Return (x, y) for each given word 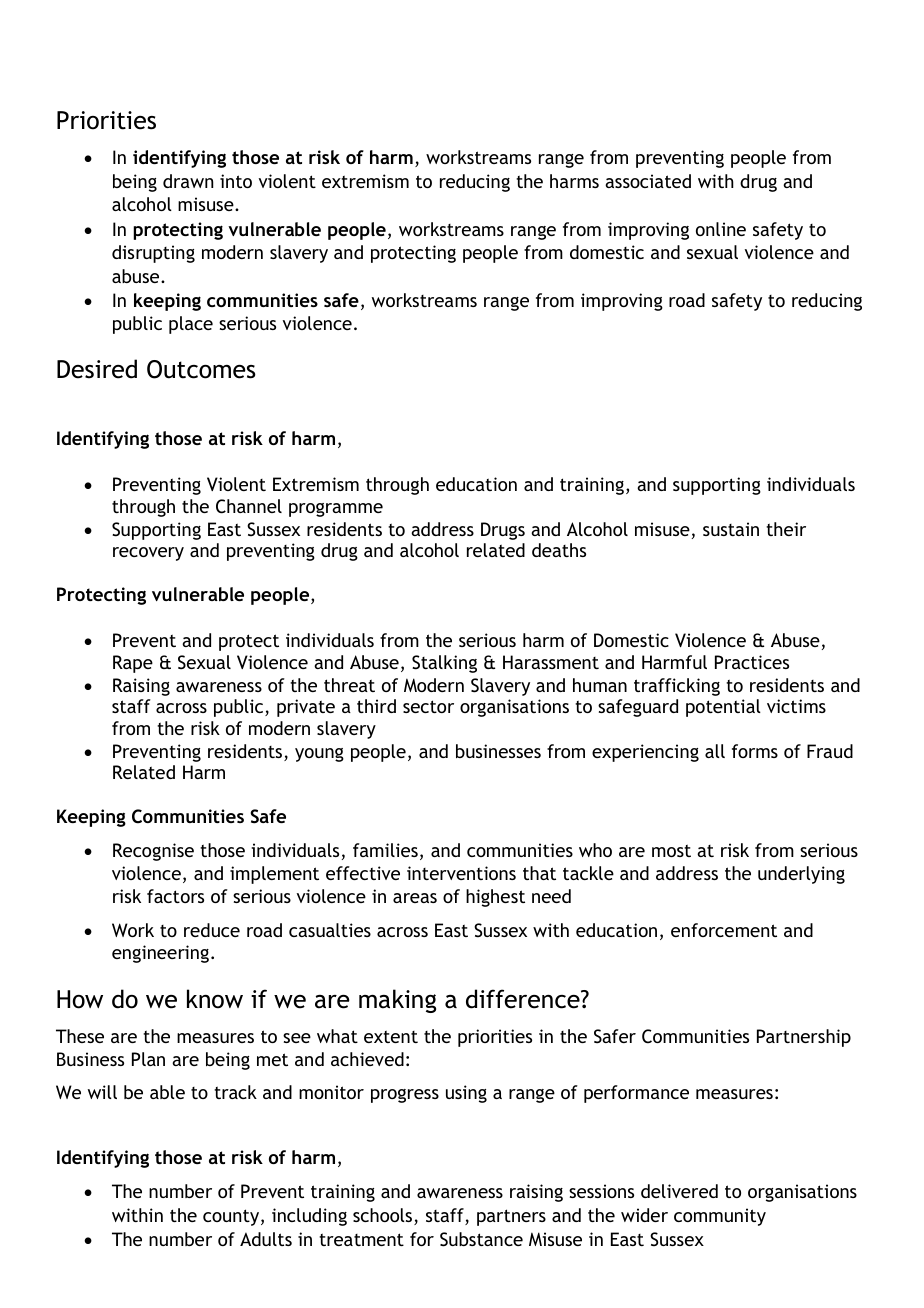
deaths (559, 550)
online (721, 229)
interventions (461, 873)
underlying (801, 875)
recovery (148, 554)
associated (648, 181)
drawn (188, 181)
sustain (731, 529)
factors (175, 896)
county (232, 1217)
